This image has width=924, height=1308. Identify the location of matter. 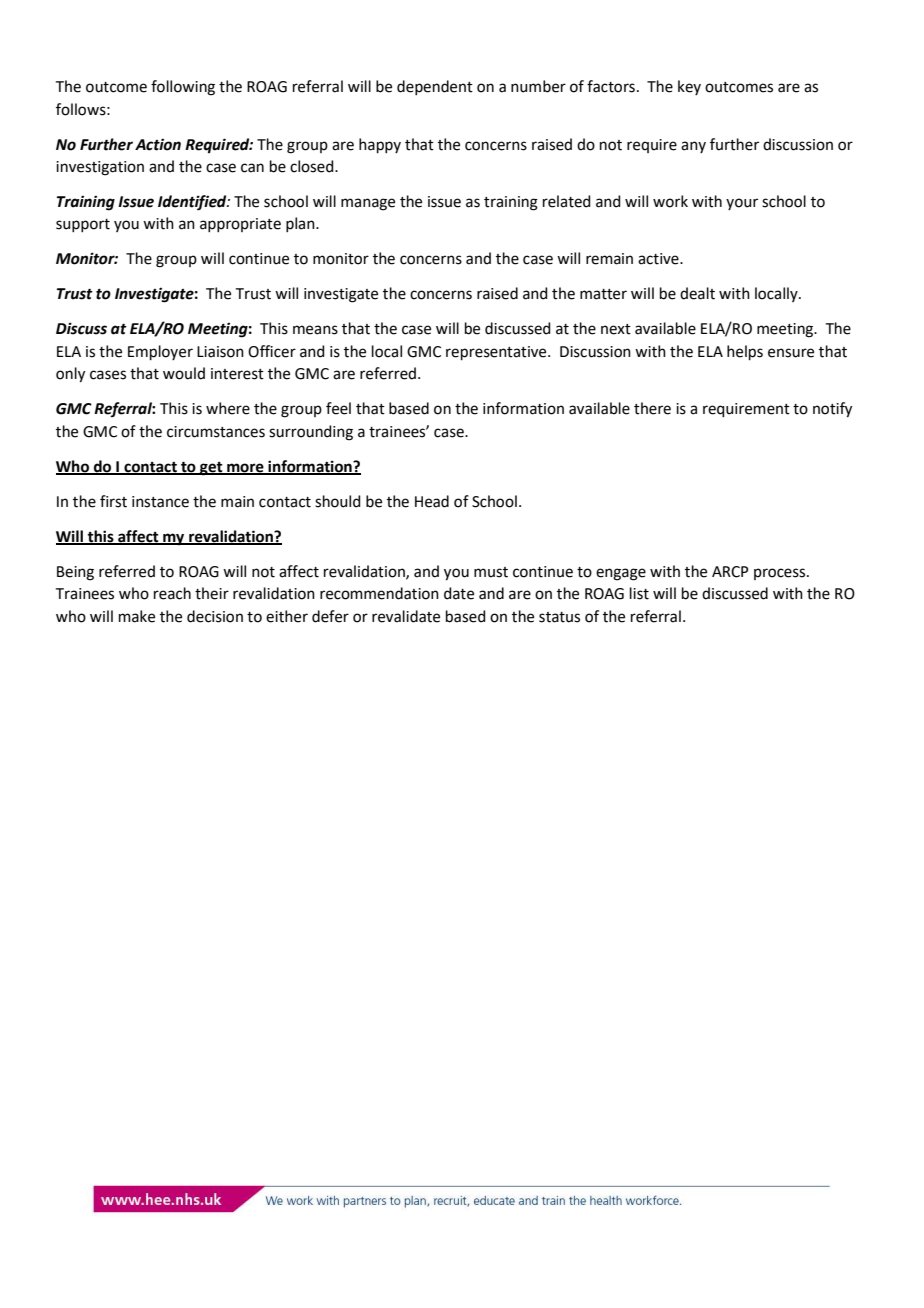
(603, 294).
